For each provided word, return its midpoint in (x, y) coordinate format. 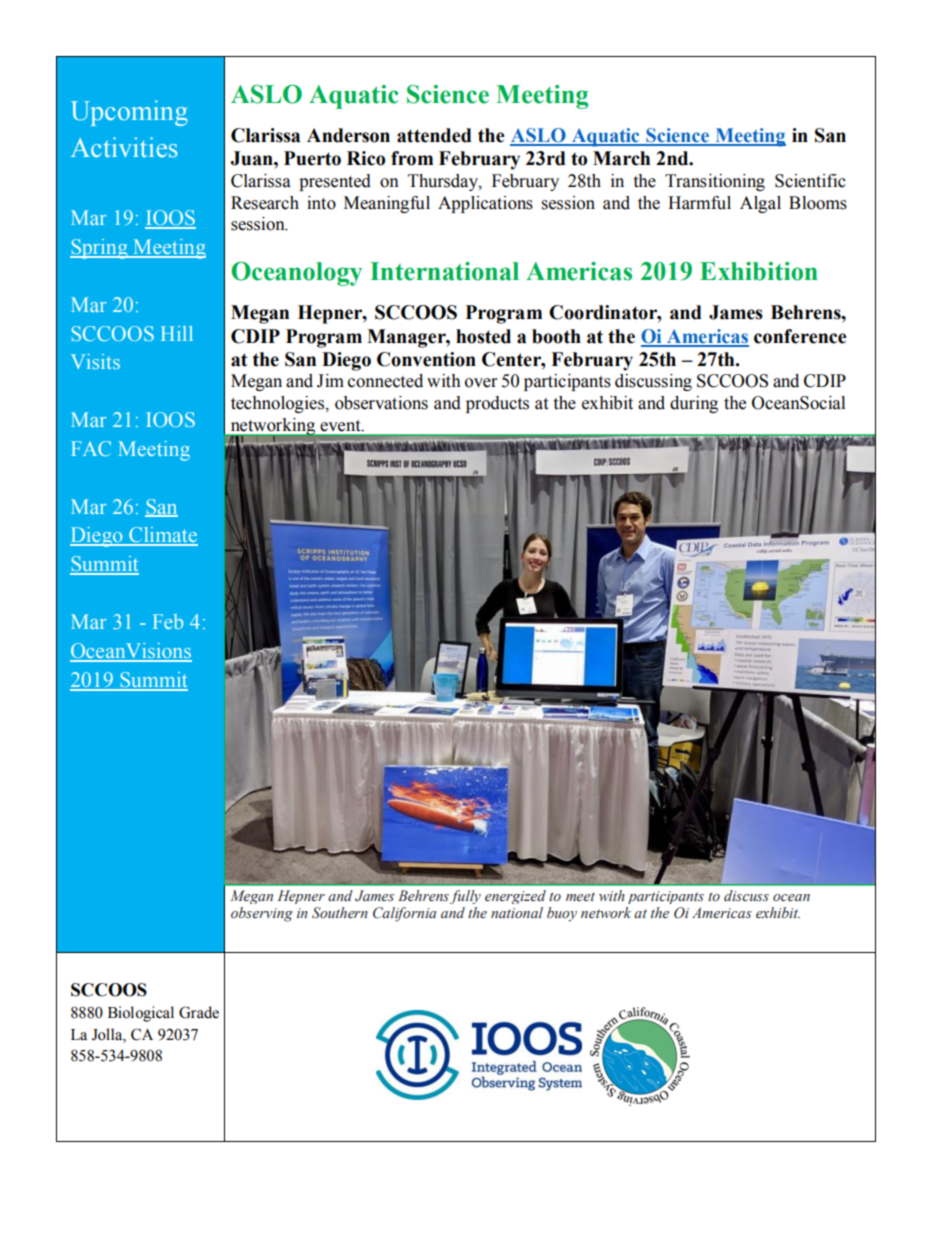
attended (434, 135)
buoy (562, 914)
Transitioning (715, 182)
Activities (124, 147)
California (405, 914)
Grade (199, 1012)
